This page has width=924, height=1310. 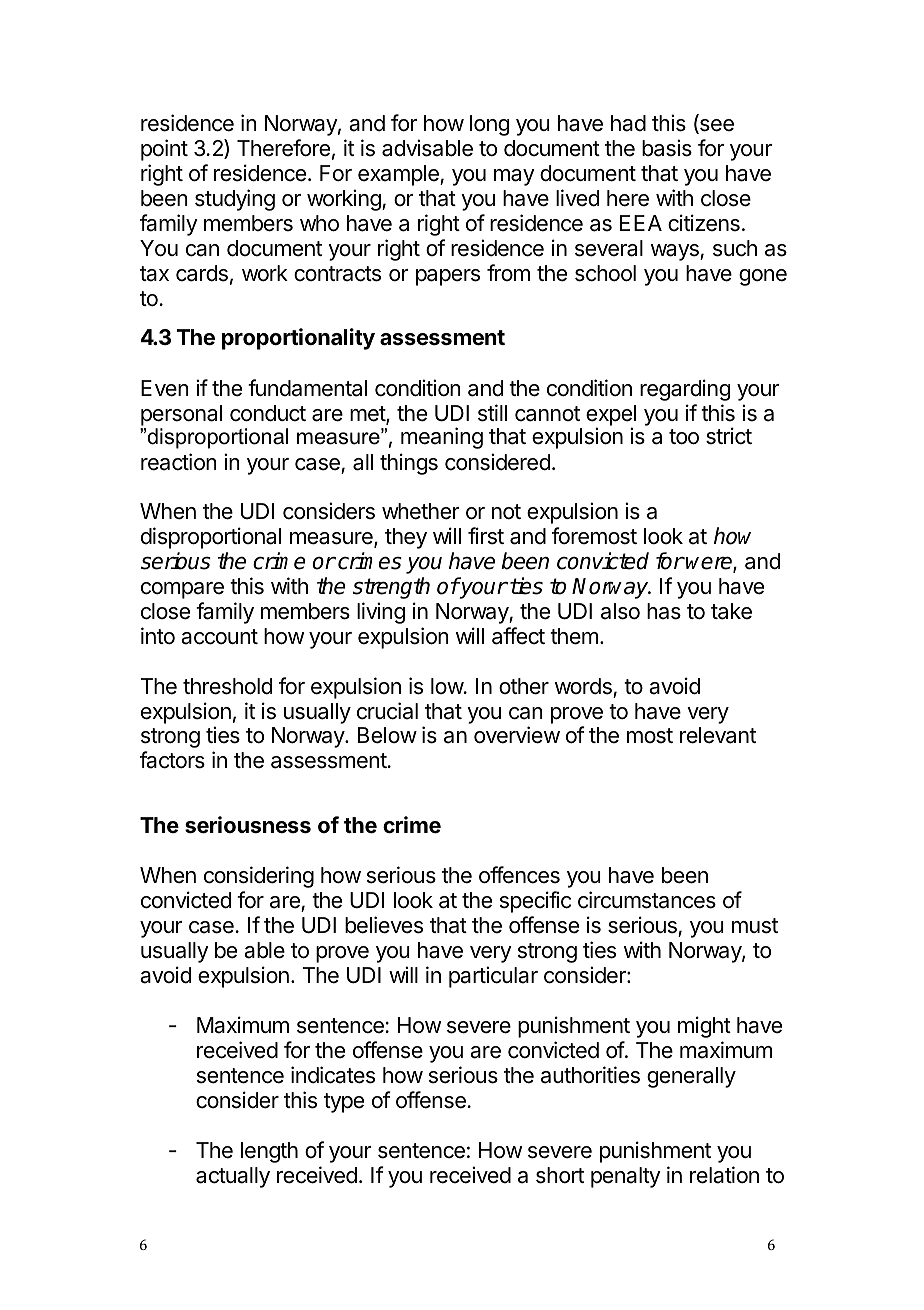 I want to click on account, so click(x=219, y=637).
